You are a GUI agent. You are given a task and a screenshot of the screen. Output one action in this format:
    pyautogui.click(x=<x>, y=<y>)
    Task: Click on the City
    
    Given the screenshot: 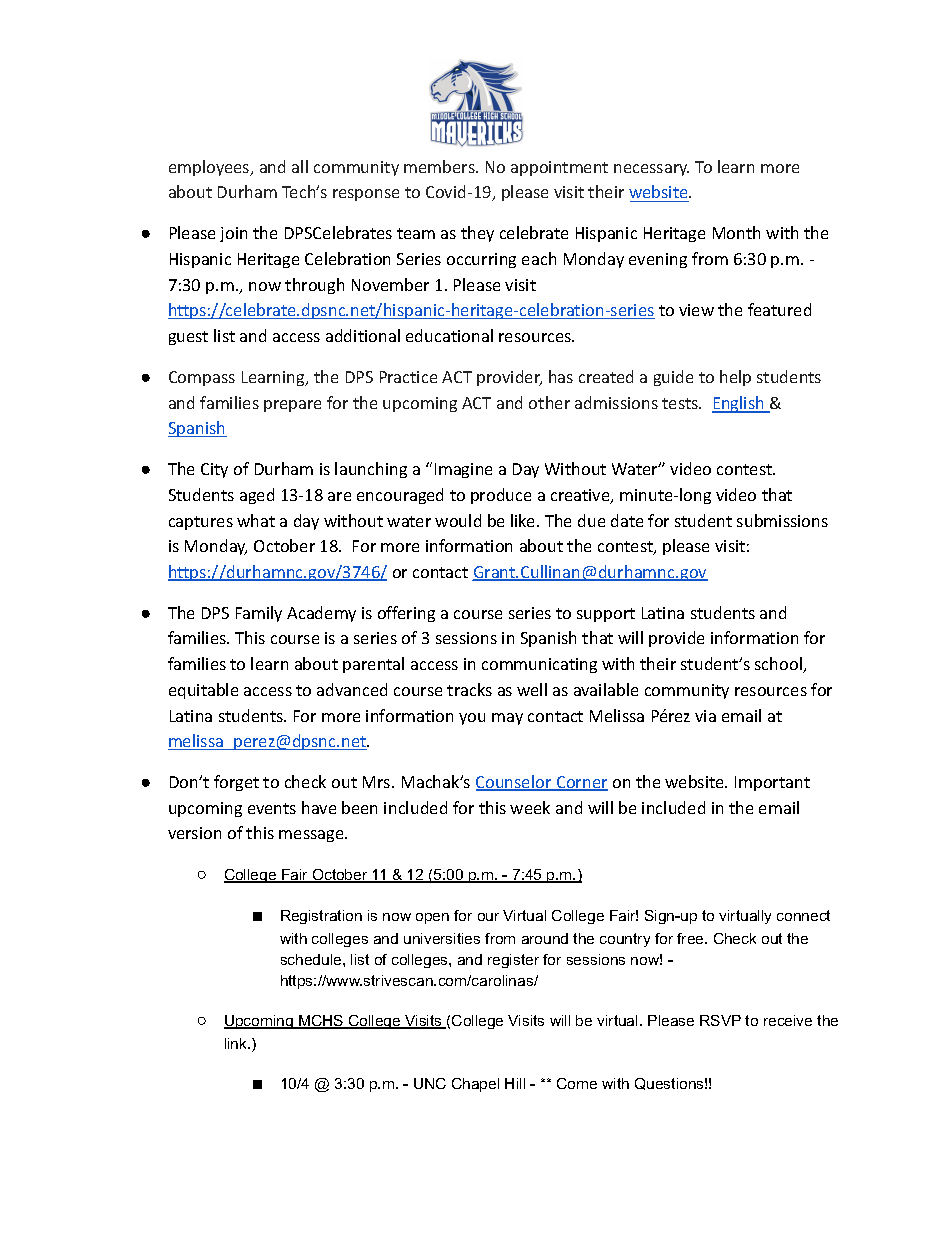 What is the action you would take?
    pyautogui.click(x=214, y=470)
